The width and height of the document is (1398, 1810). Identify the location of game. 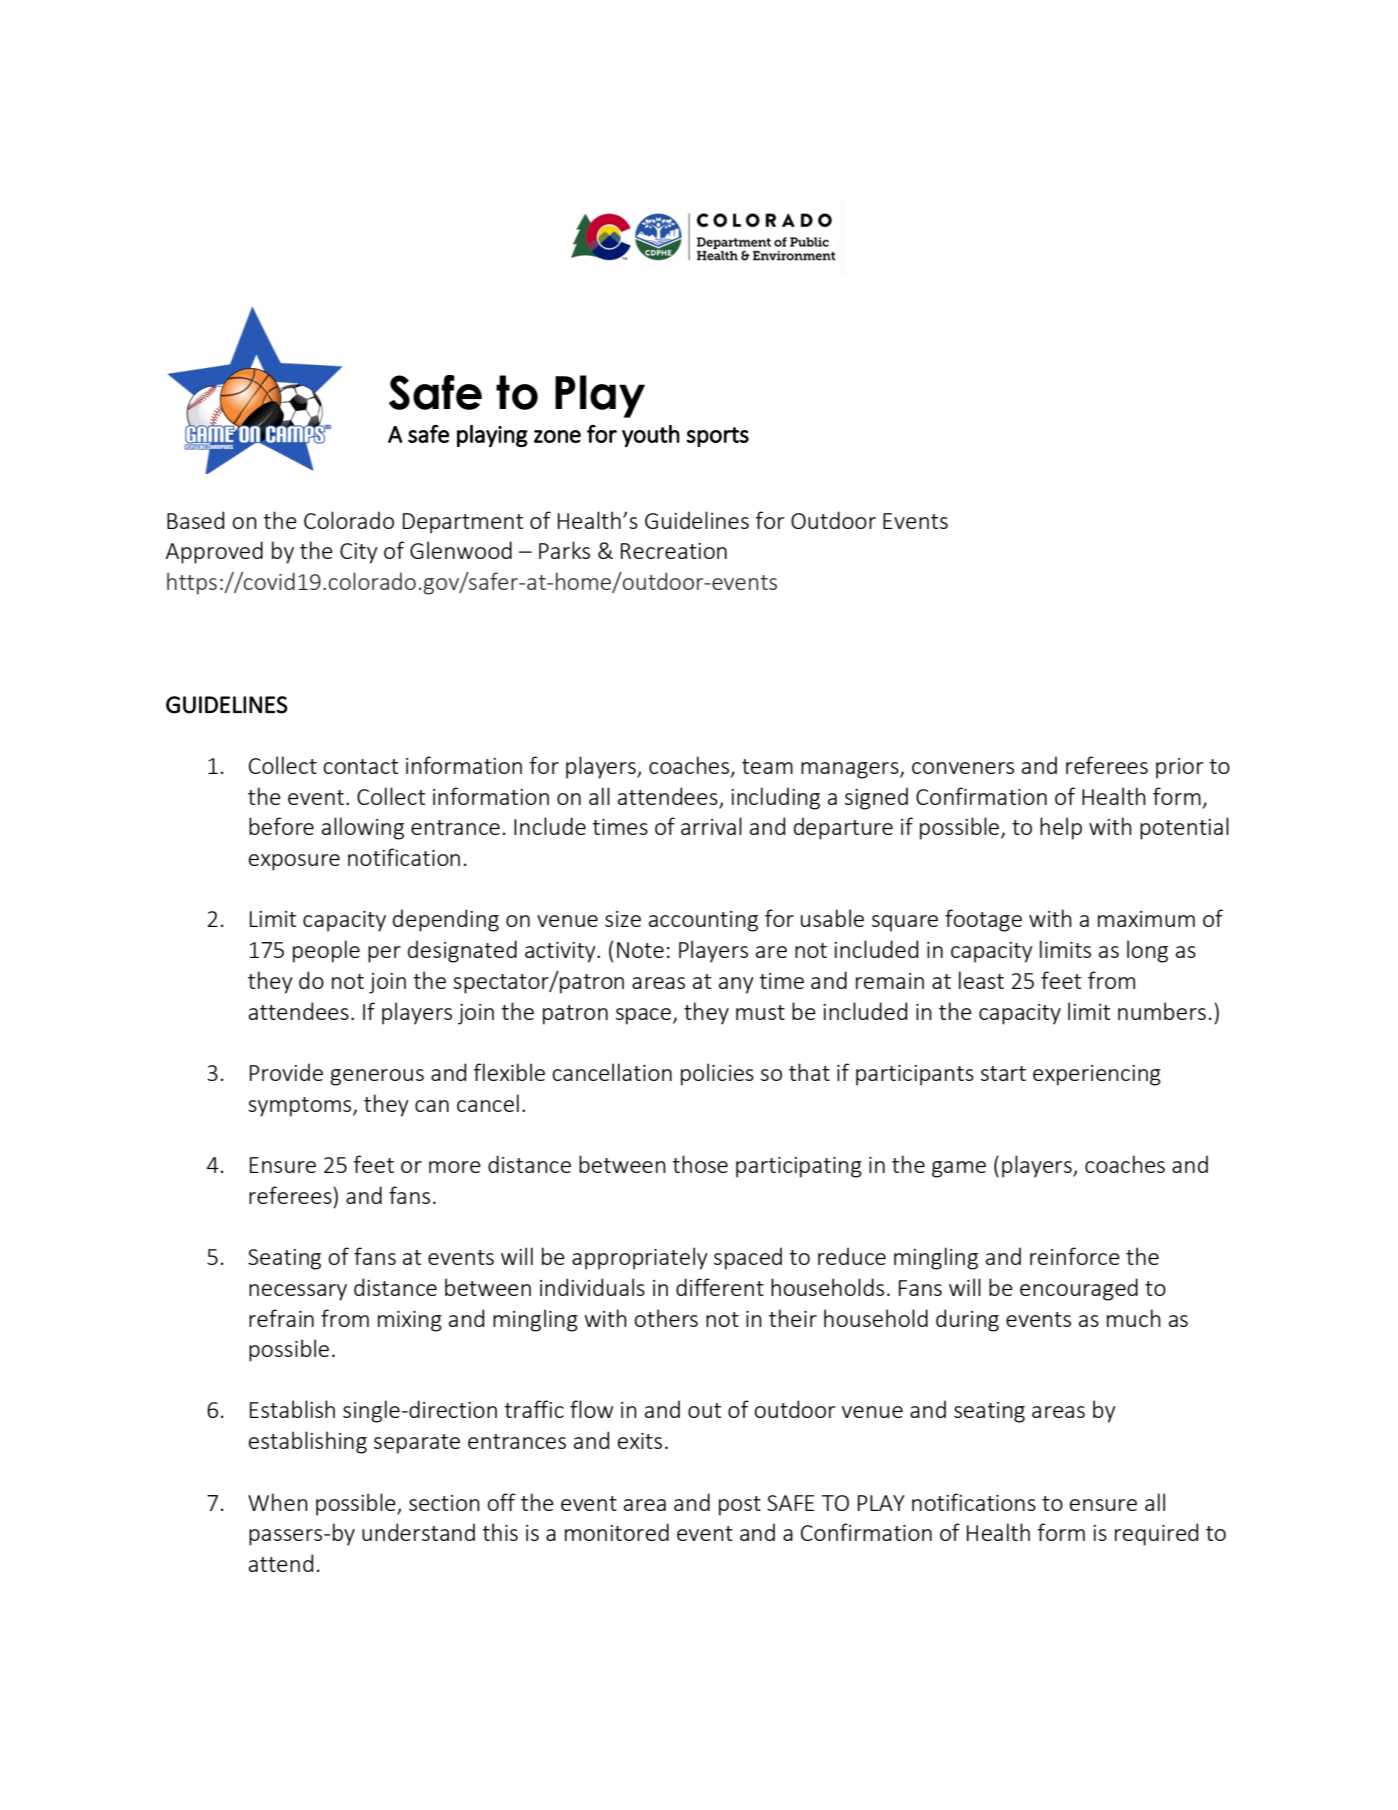
(959, 1169).
